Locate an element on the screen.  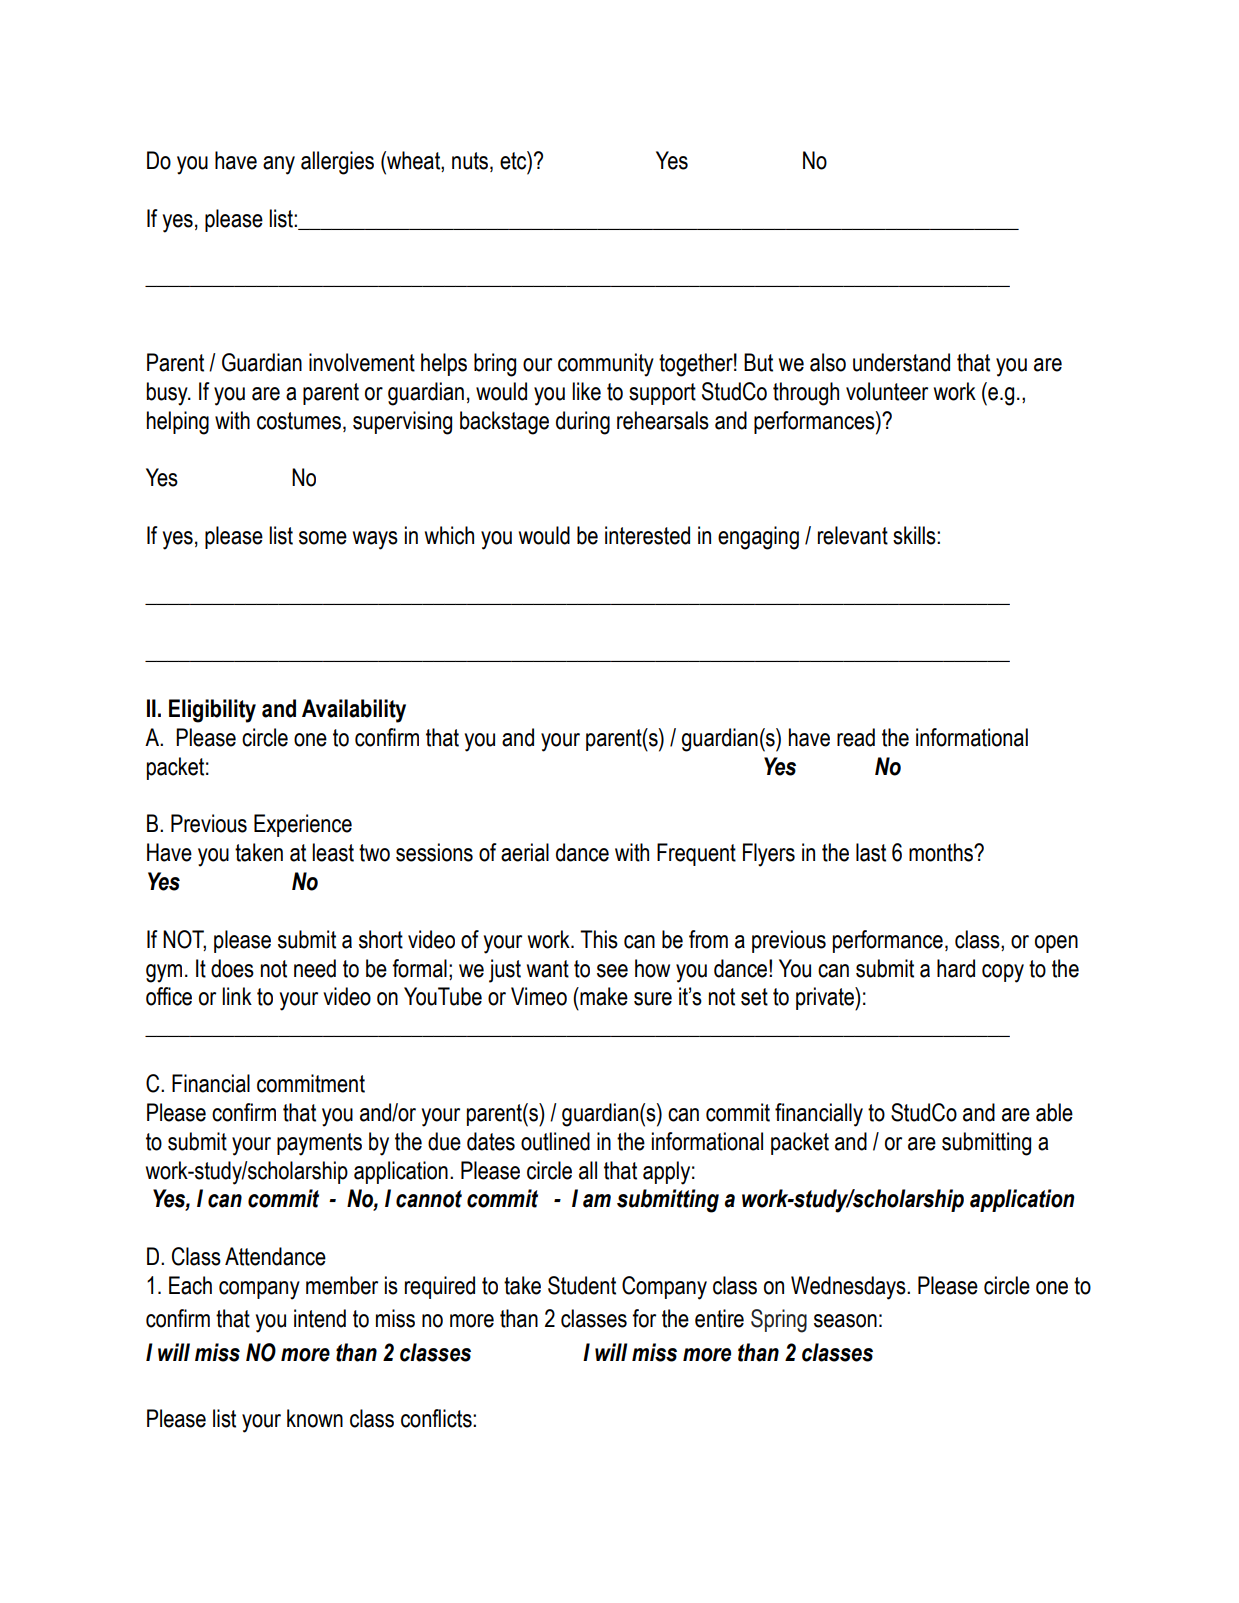
nuts is located at coordinates (471, 162).
